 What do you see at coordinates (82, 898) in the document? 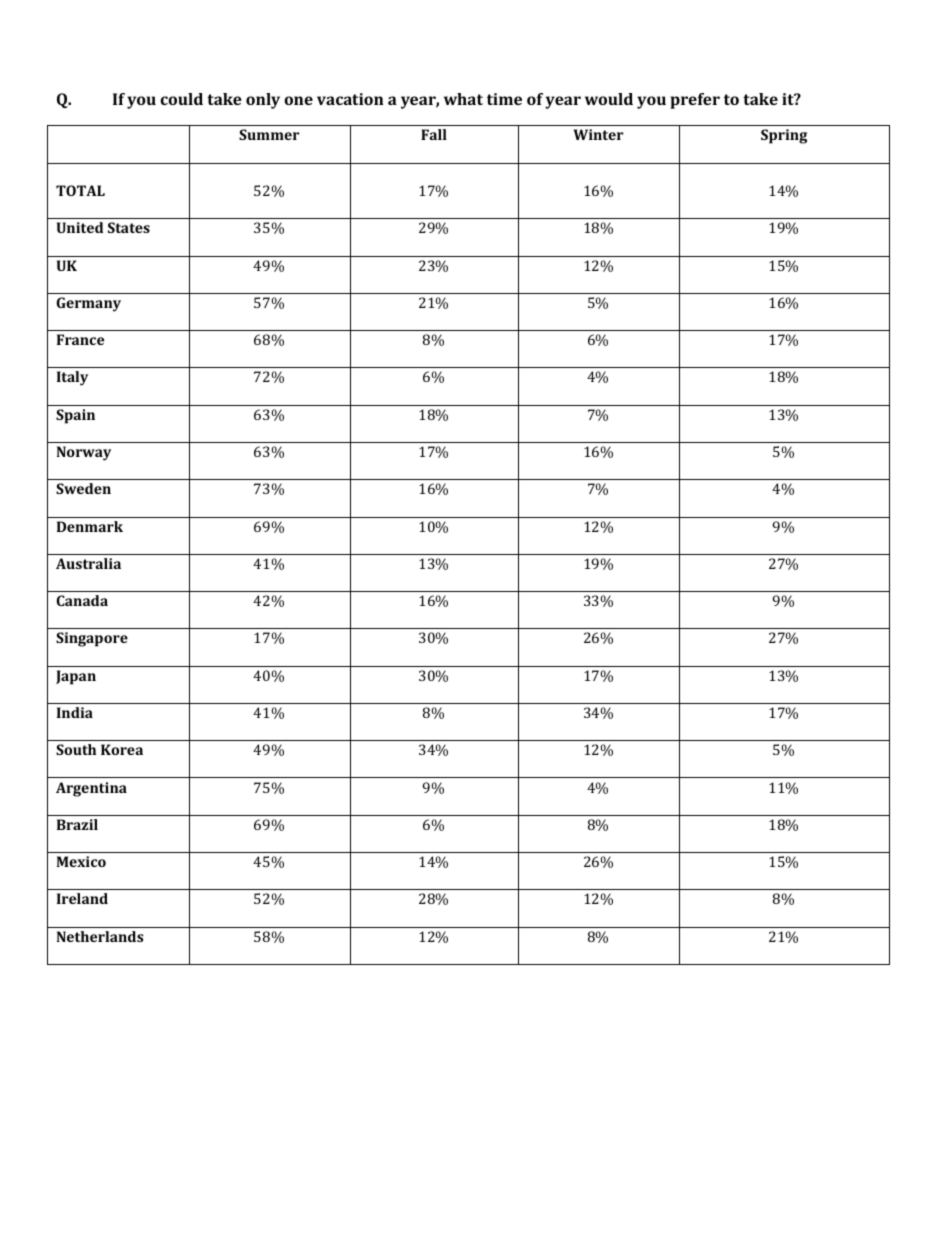
I see `Ireland` at bounding box center [82, 898].
